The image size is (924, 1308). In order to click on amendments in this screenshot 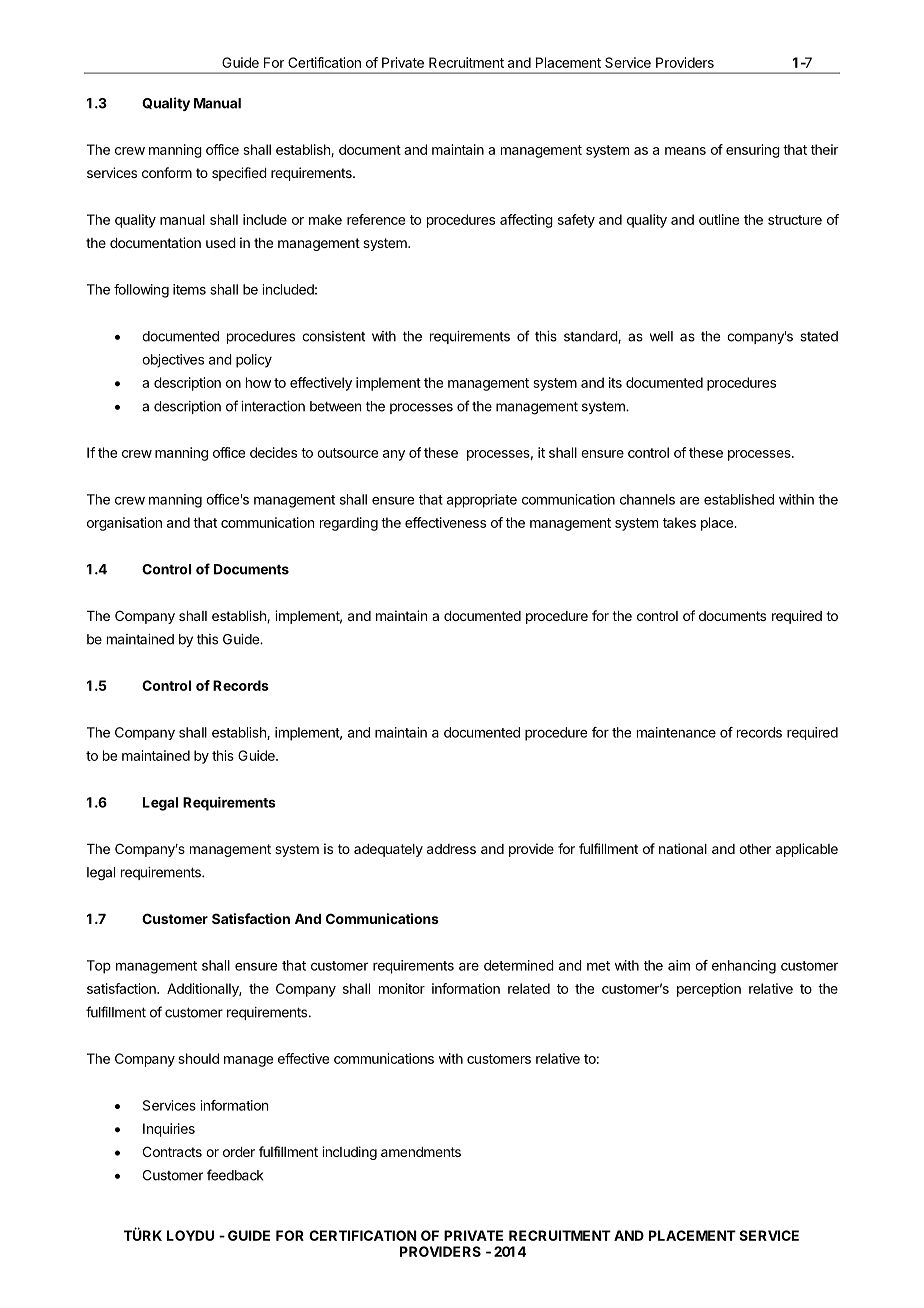, I will do `click(421, 1152)`.
